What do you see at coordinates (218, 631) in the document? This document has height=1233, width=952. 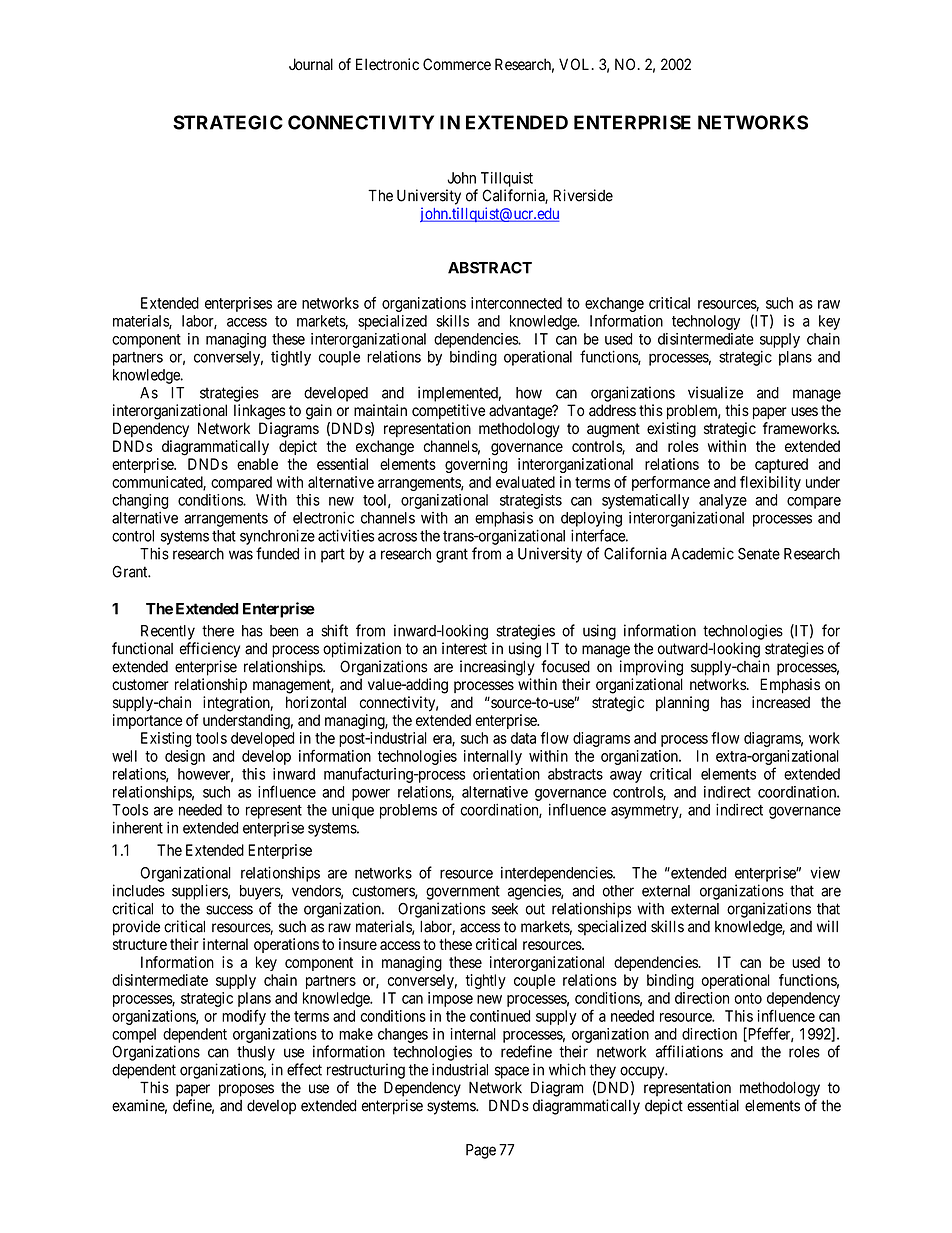 I see `there` at bounding box center [218, 631].
